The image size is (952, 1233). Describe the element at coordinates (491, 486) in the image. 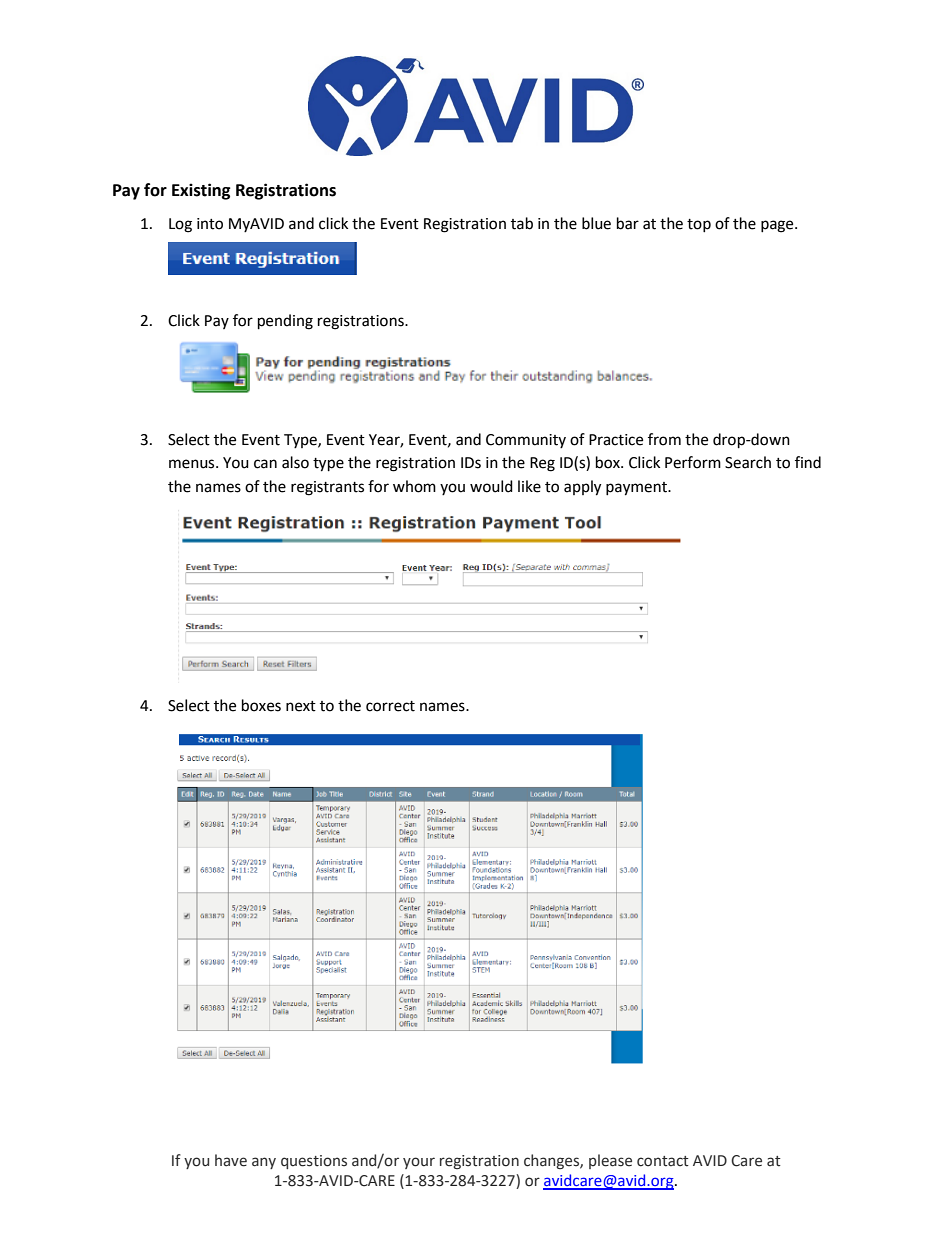

I see `would` at that location.
